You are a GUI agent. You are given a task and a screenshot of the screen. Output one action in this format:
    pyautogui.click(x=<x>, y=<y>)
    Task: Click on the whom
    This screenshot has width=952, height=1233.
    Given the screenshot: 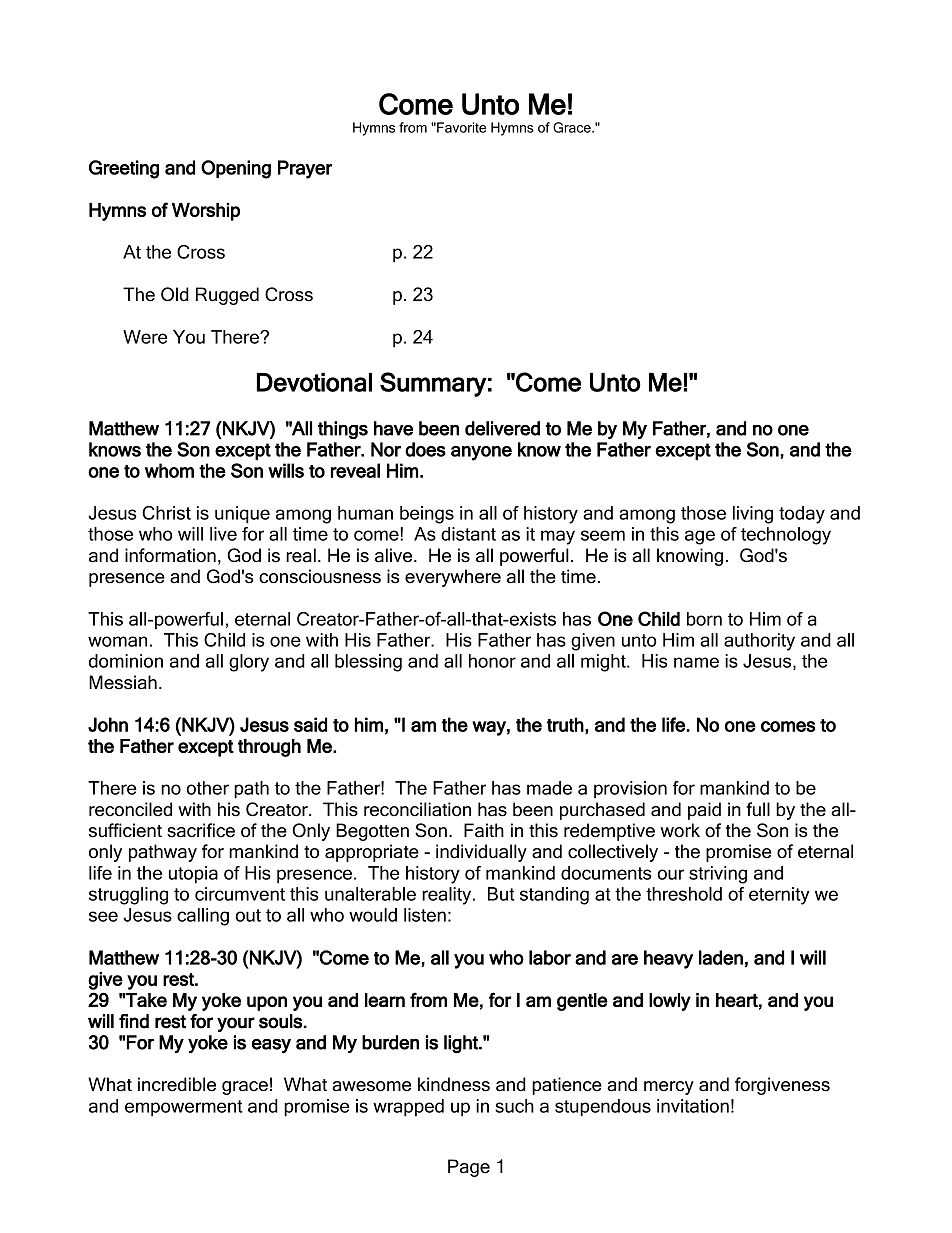 What is the action you would take?
    pyautogui.click(x=169, y=470)
